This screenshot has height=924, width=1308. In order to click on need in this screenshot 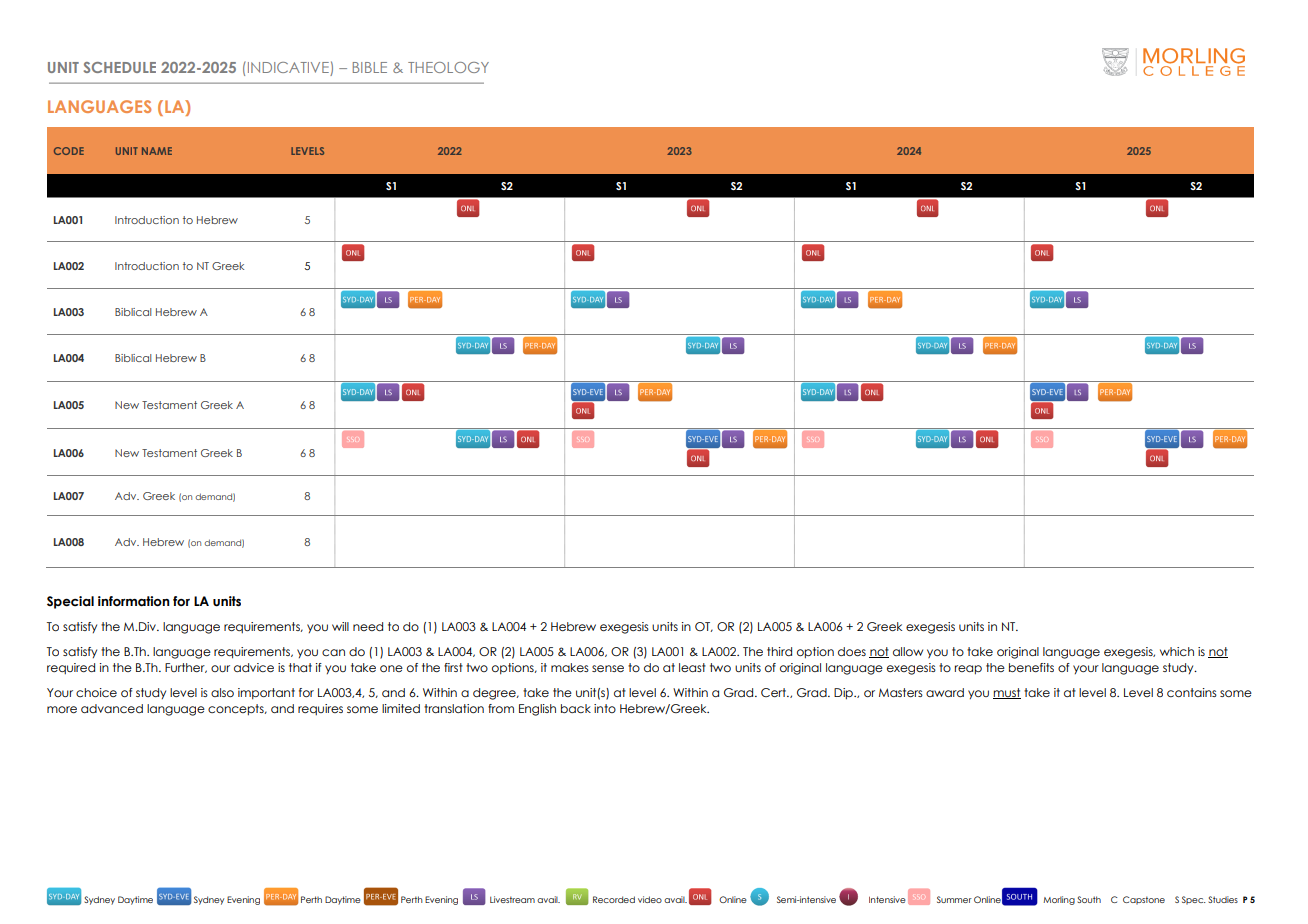, I will do `click(368, 626)`.
